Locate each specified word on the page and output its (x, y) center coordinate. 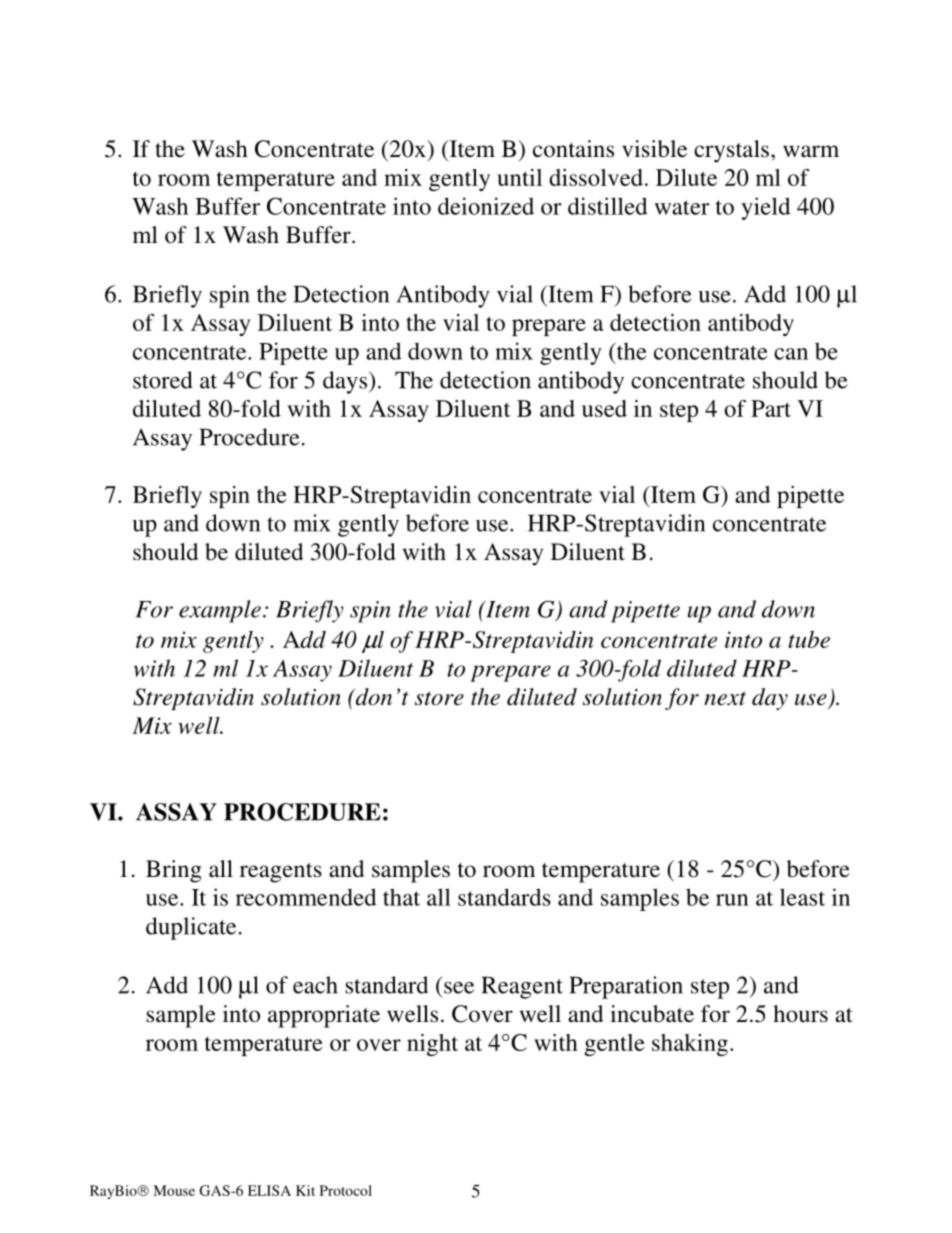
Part (771, 408)
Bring (174, 871)
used (604, 408)
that (401, 897)
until (519, 177)
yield (766, 208)
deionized (486, 206)
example (220, 611)
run (732, 900)
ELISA (269, 1190)
